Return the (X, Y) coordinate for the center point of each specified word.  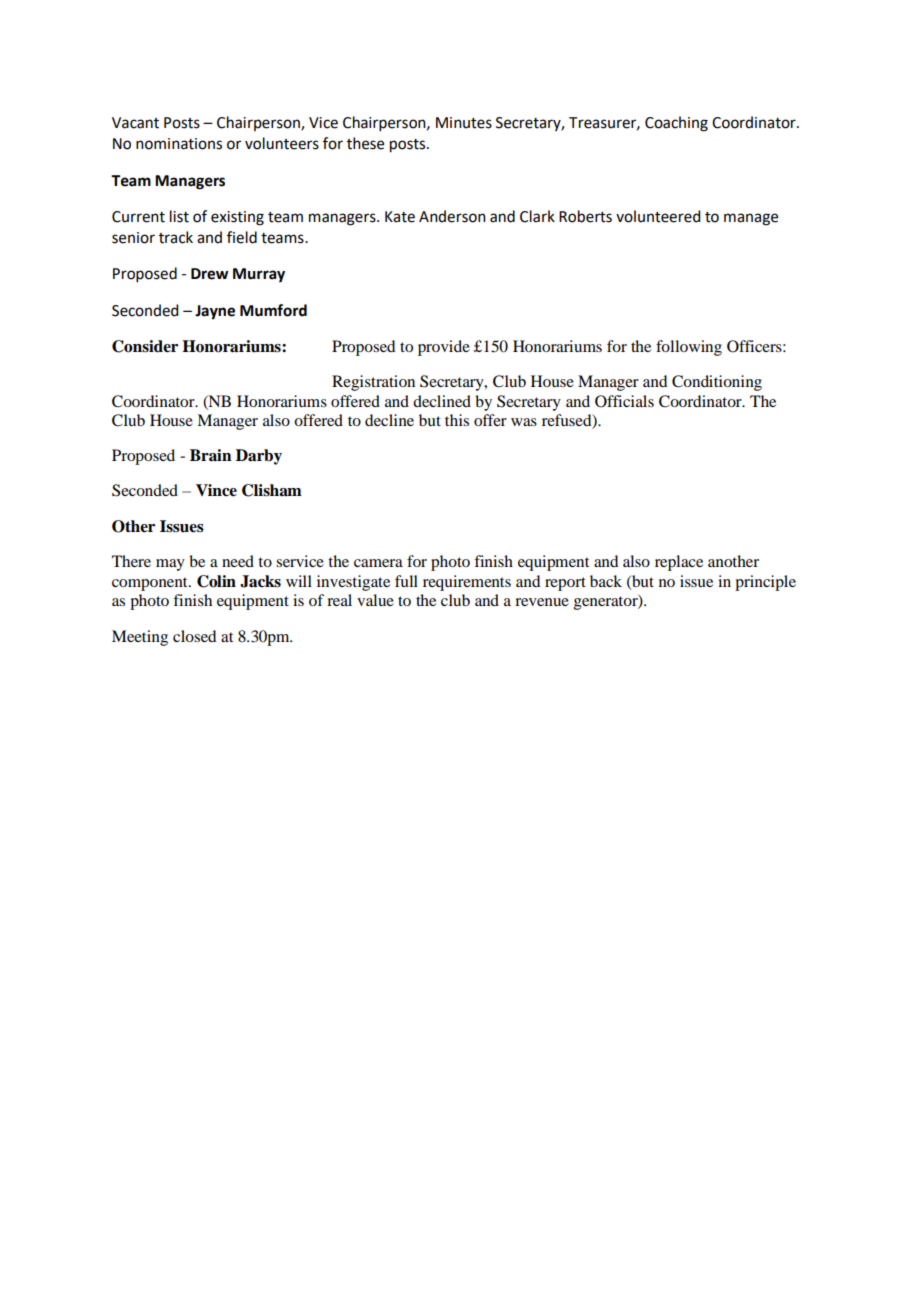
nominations (179, 144)
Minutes (464, 123)
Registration (373, 383)
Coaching (676, 124)
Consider (145, 346)
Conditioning (717, 383)
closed (194, 636)
